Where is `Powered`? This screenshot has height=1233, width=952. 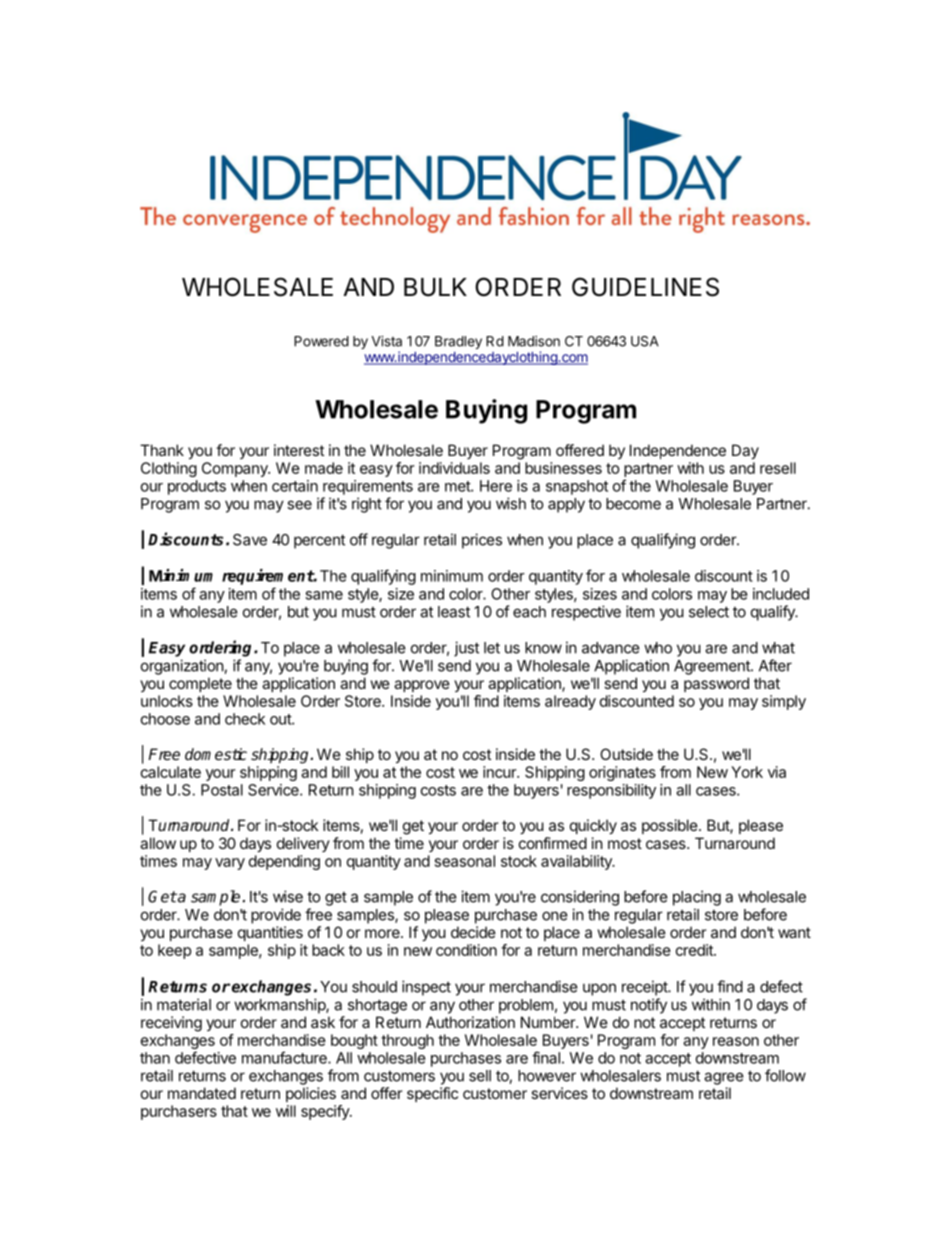 Powered is located at coordinates (321, 341).
